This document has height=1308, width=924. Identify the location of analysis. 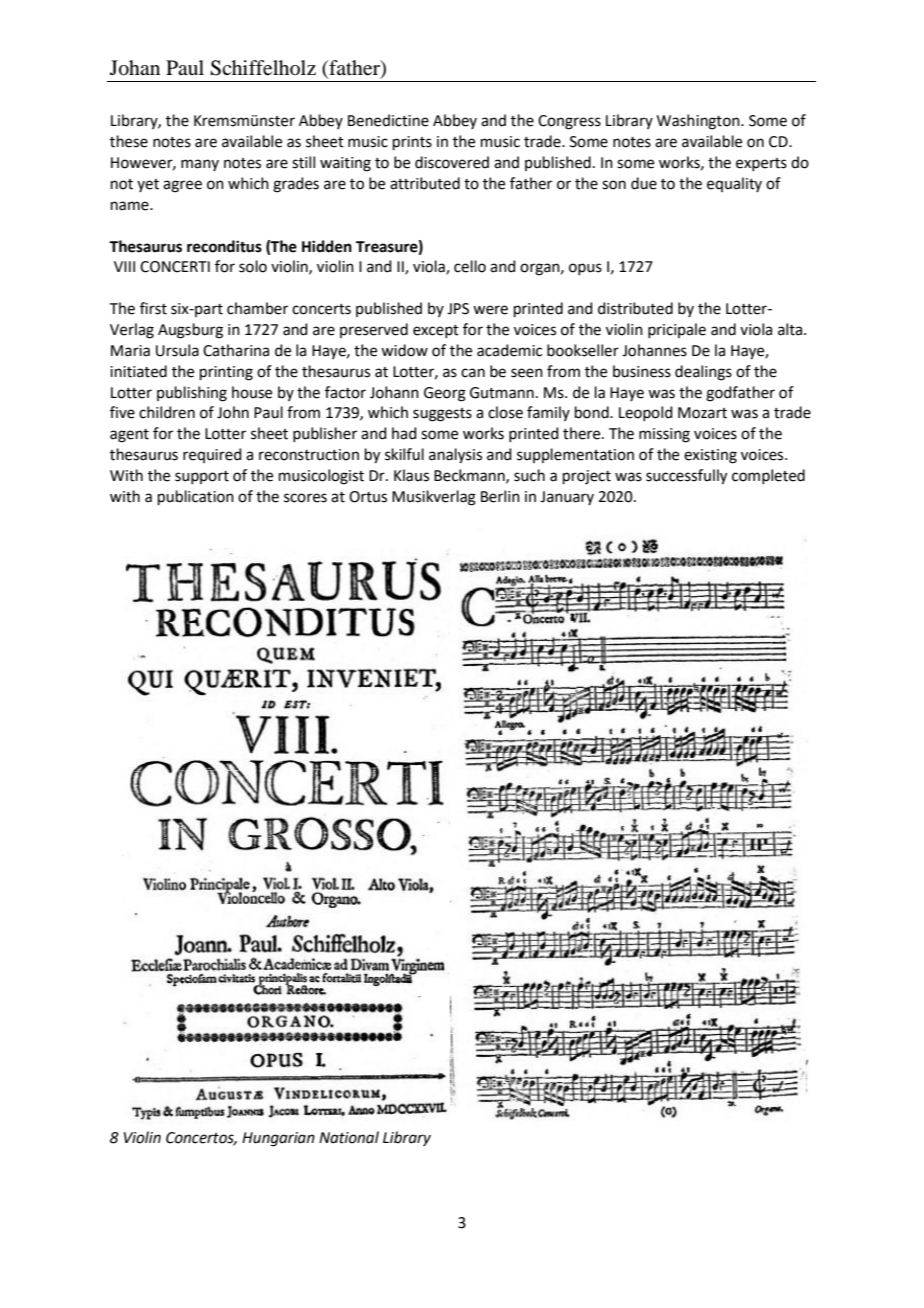
(455, 456).
